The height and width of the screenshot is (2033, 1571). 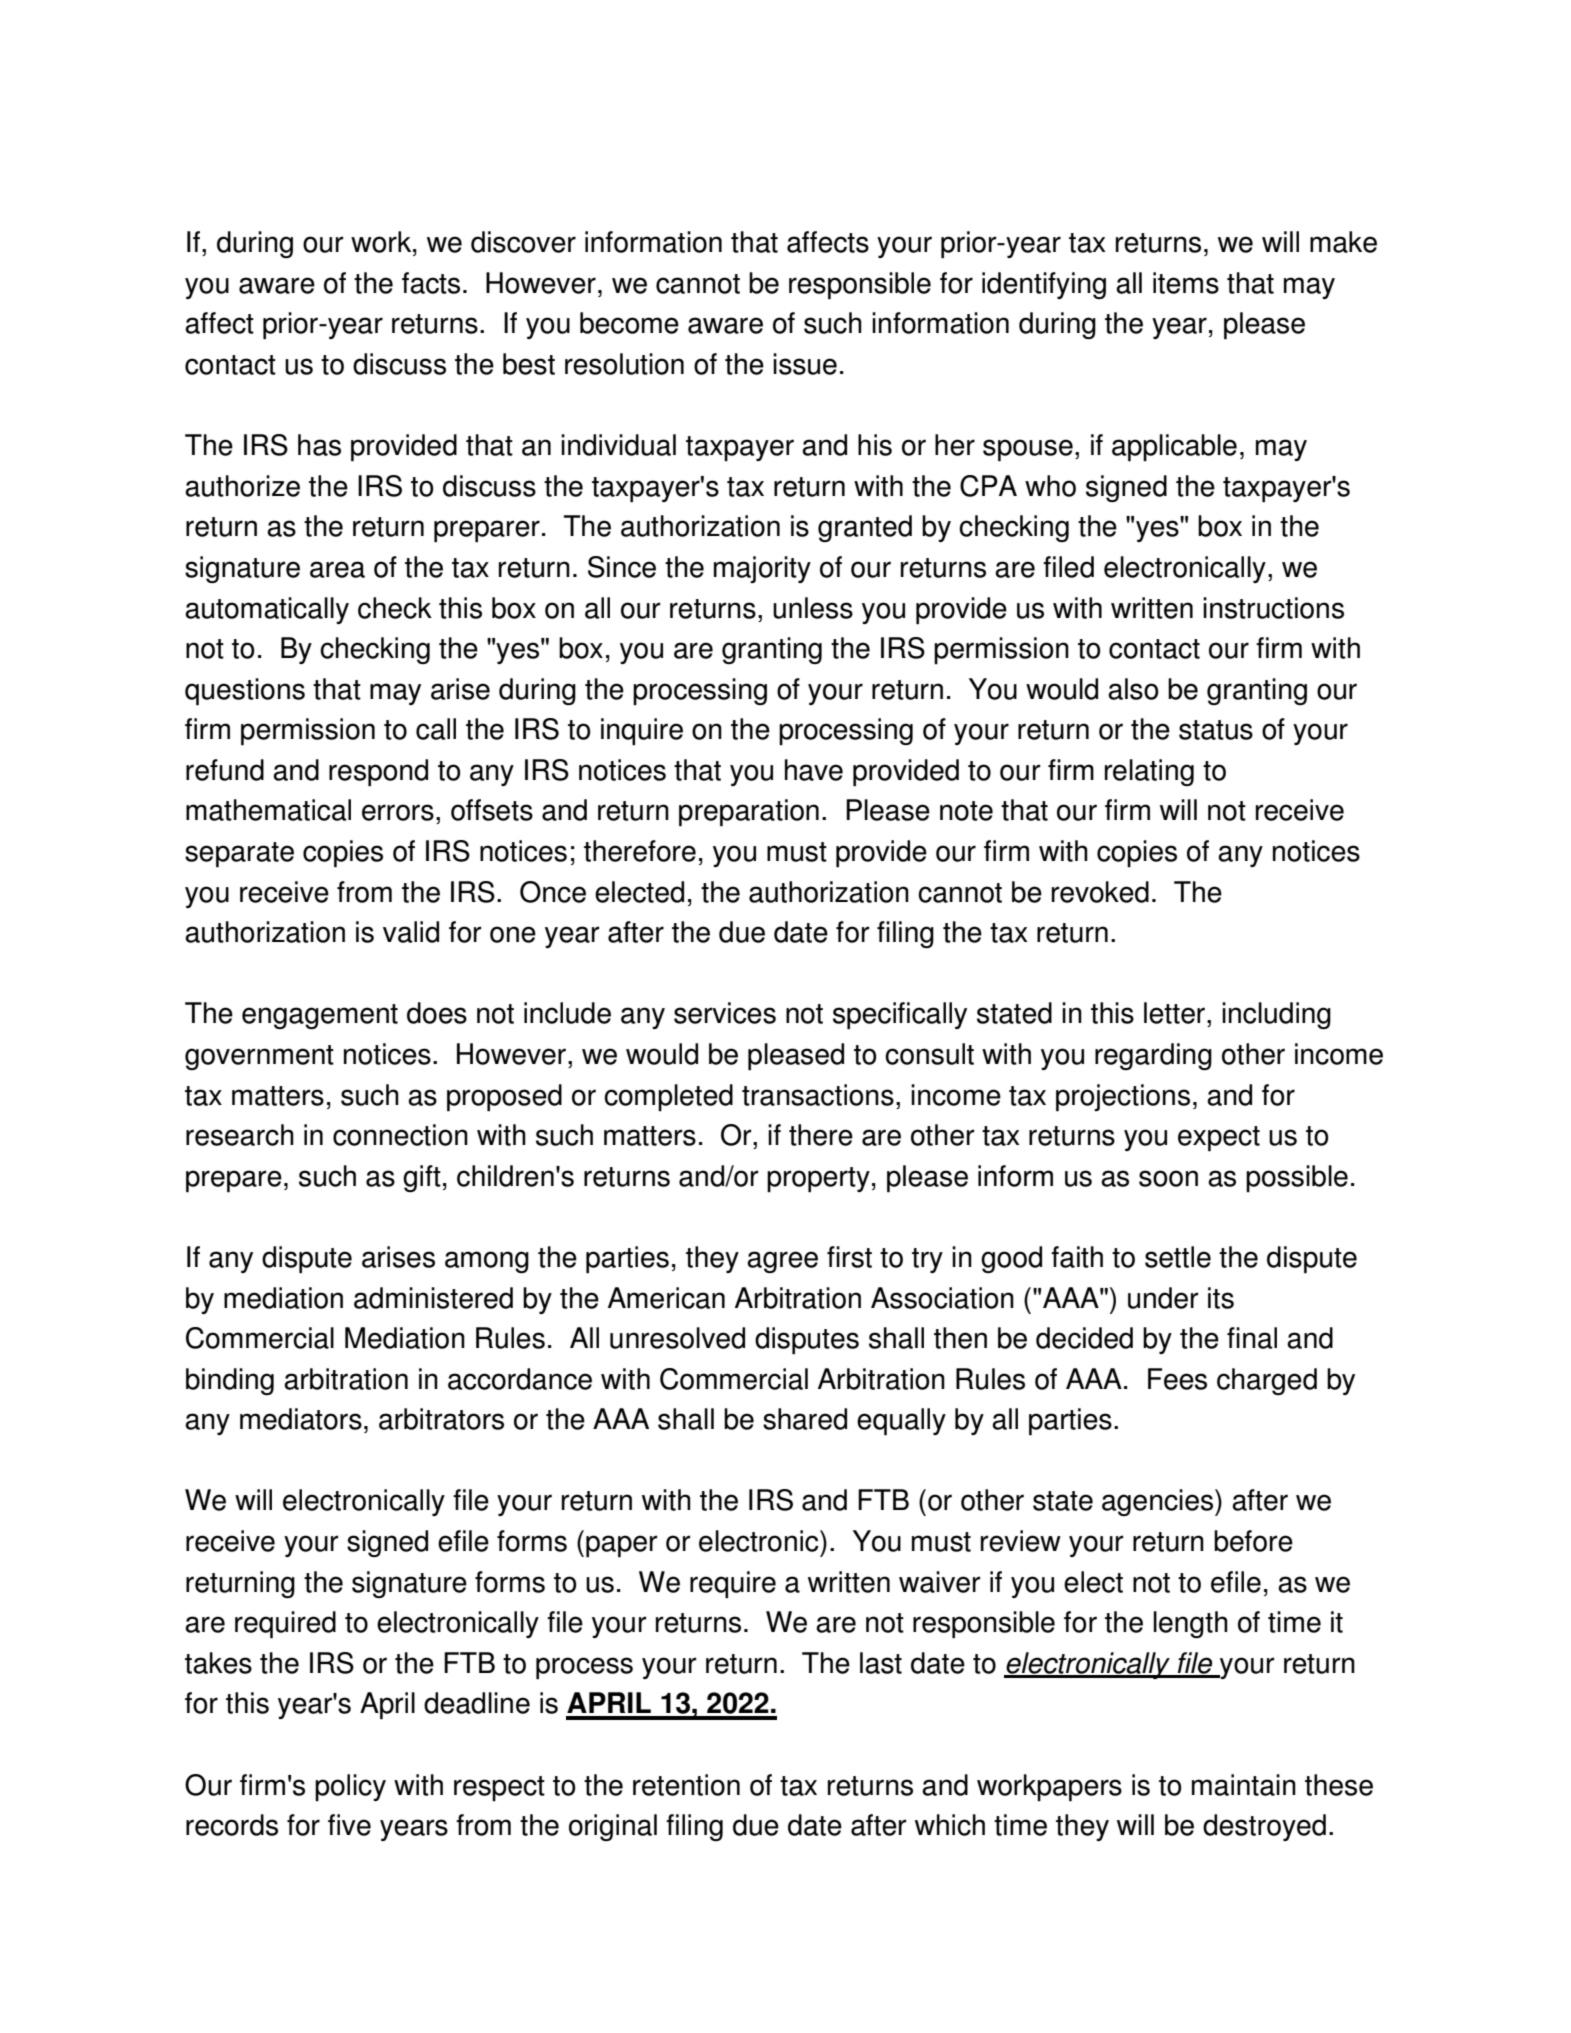 What do you see at coordinates (337, 569) in the screenshot?
I see `area` at bounding box center [337, 569].
